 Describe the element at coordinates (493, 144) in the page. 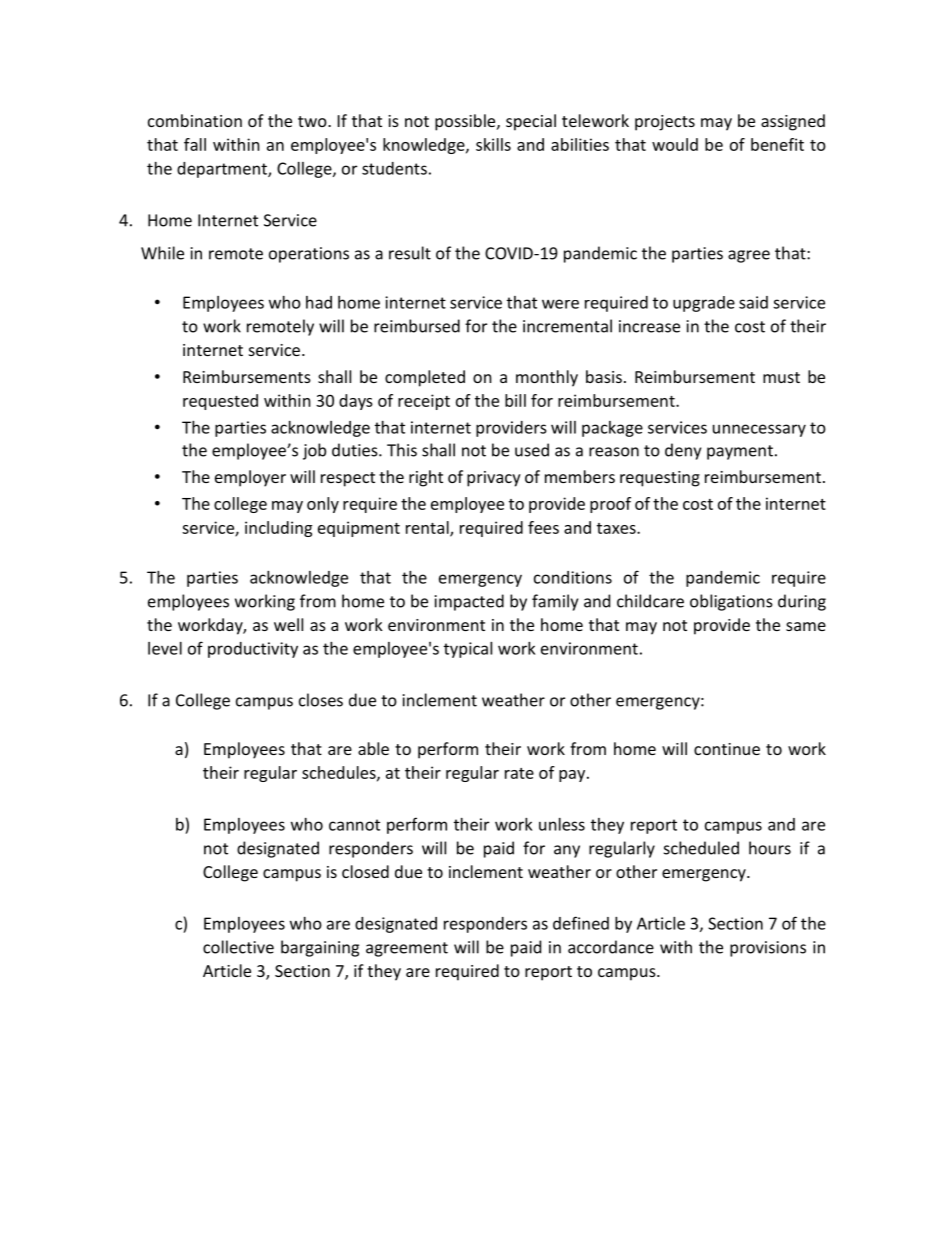

I see `skills` at that location.
